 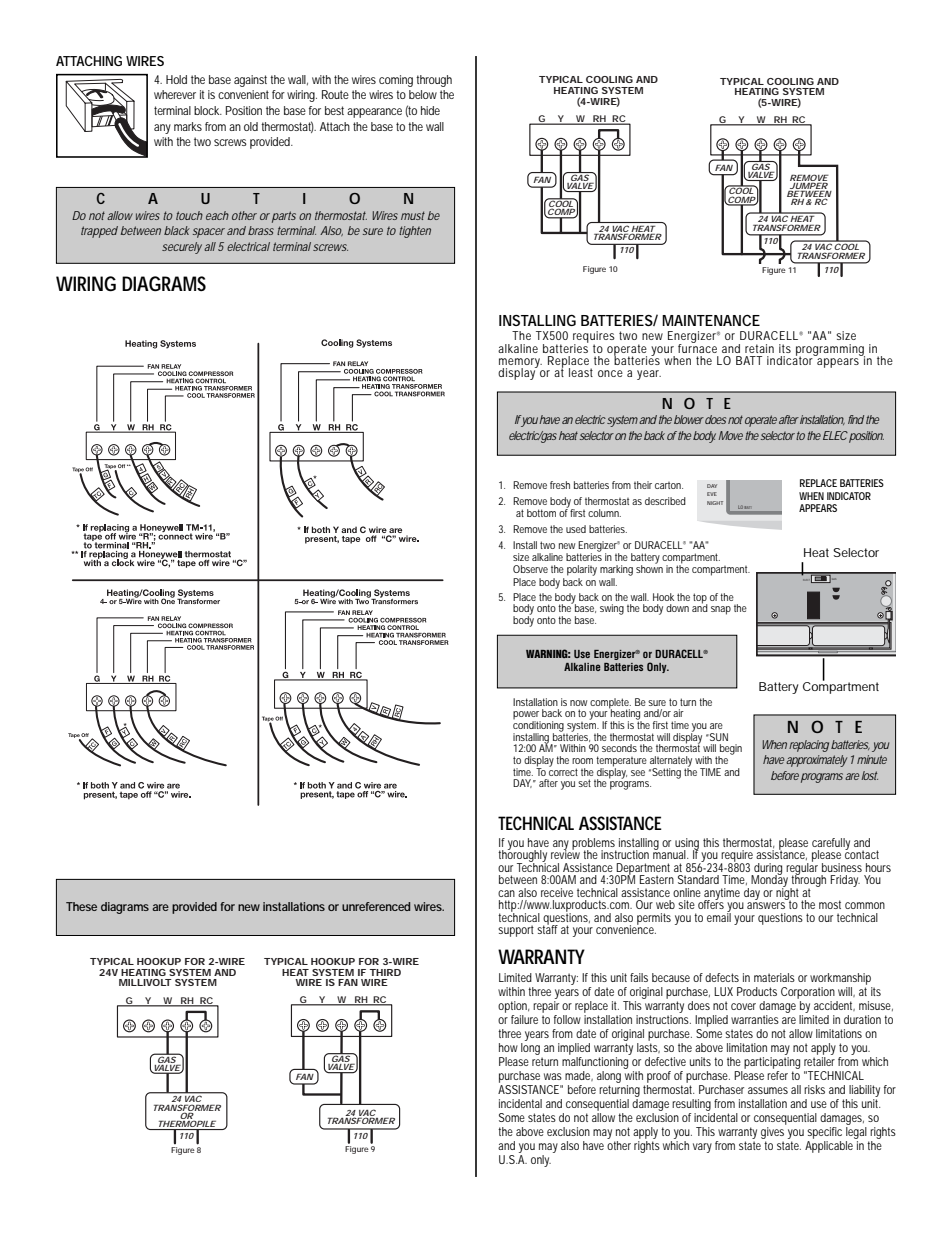 What do you see at coordinates (560, 485) in the screenshot?
I see `fresh` at bounding box center [560, 485].
